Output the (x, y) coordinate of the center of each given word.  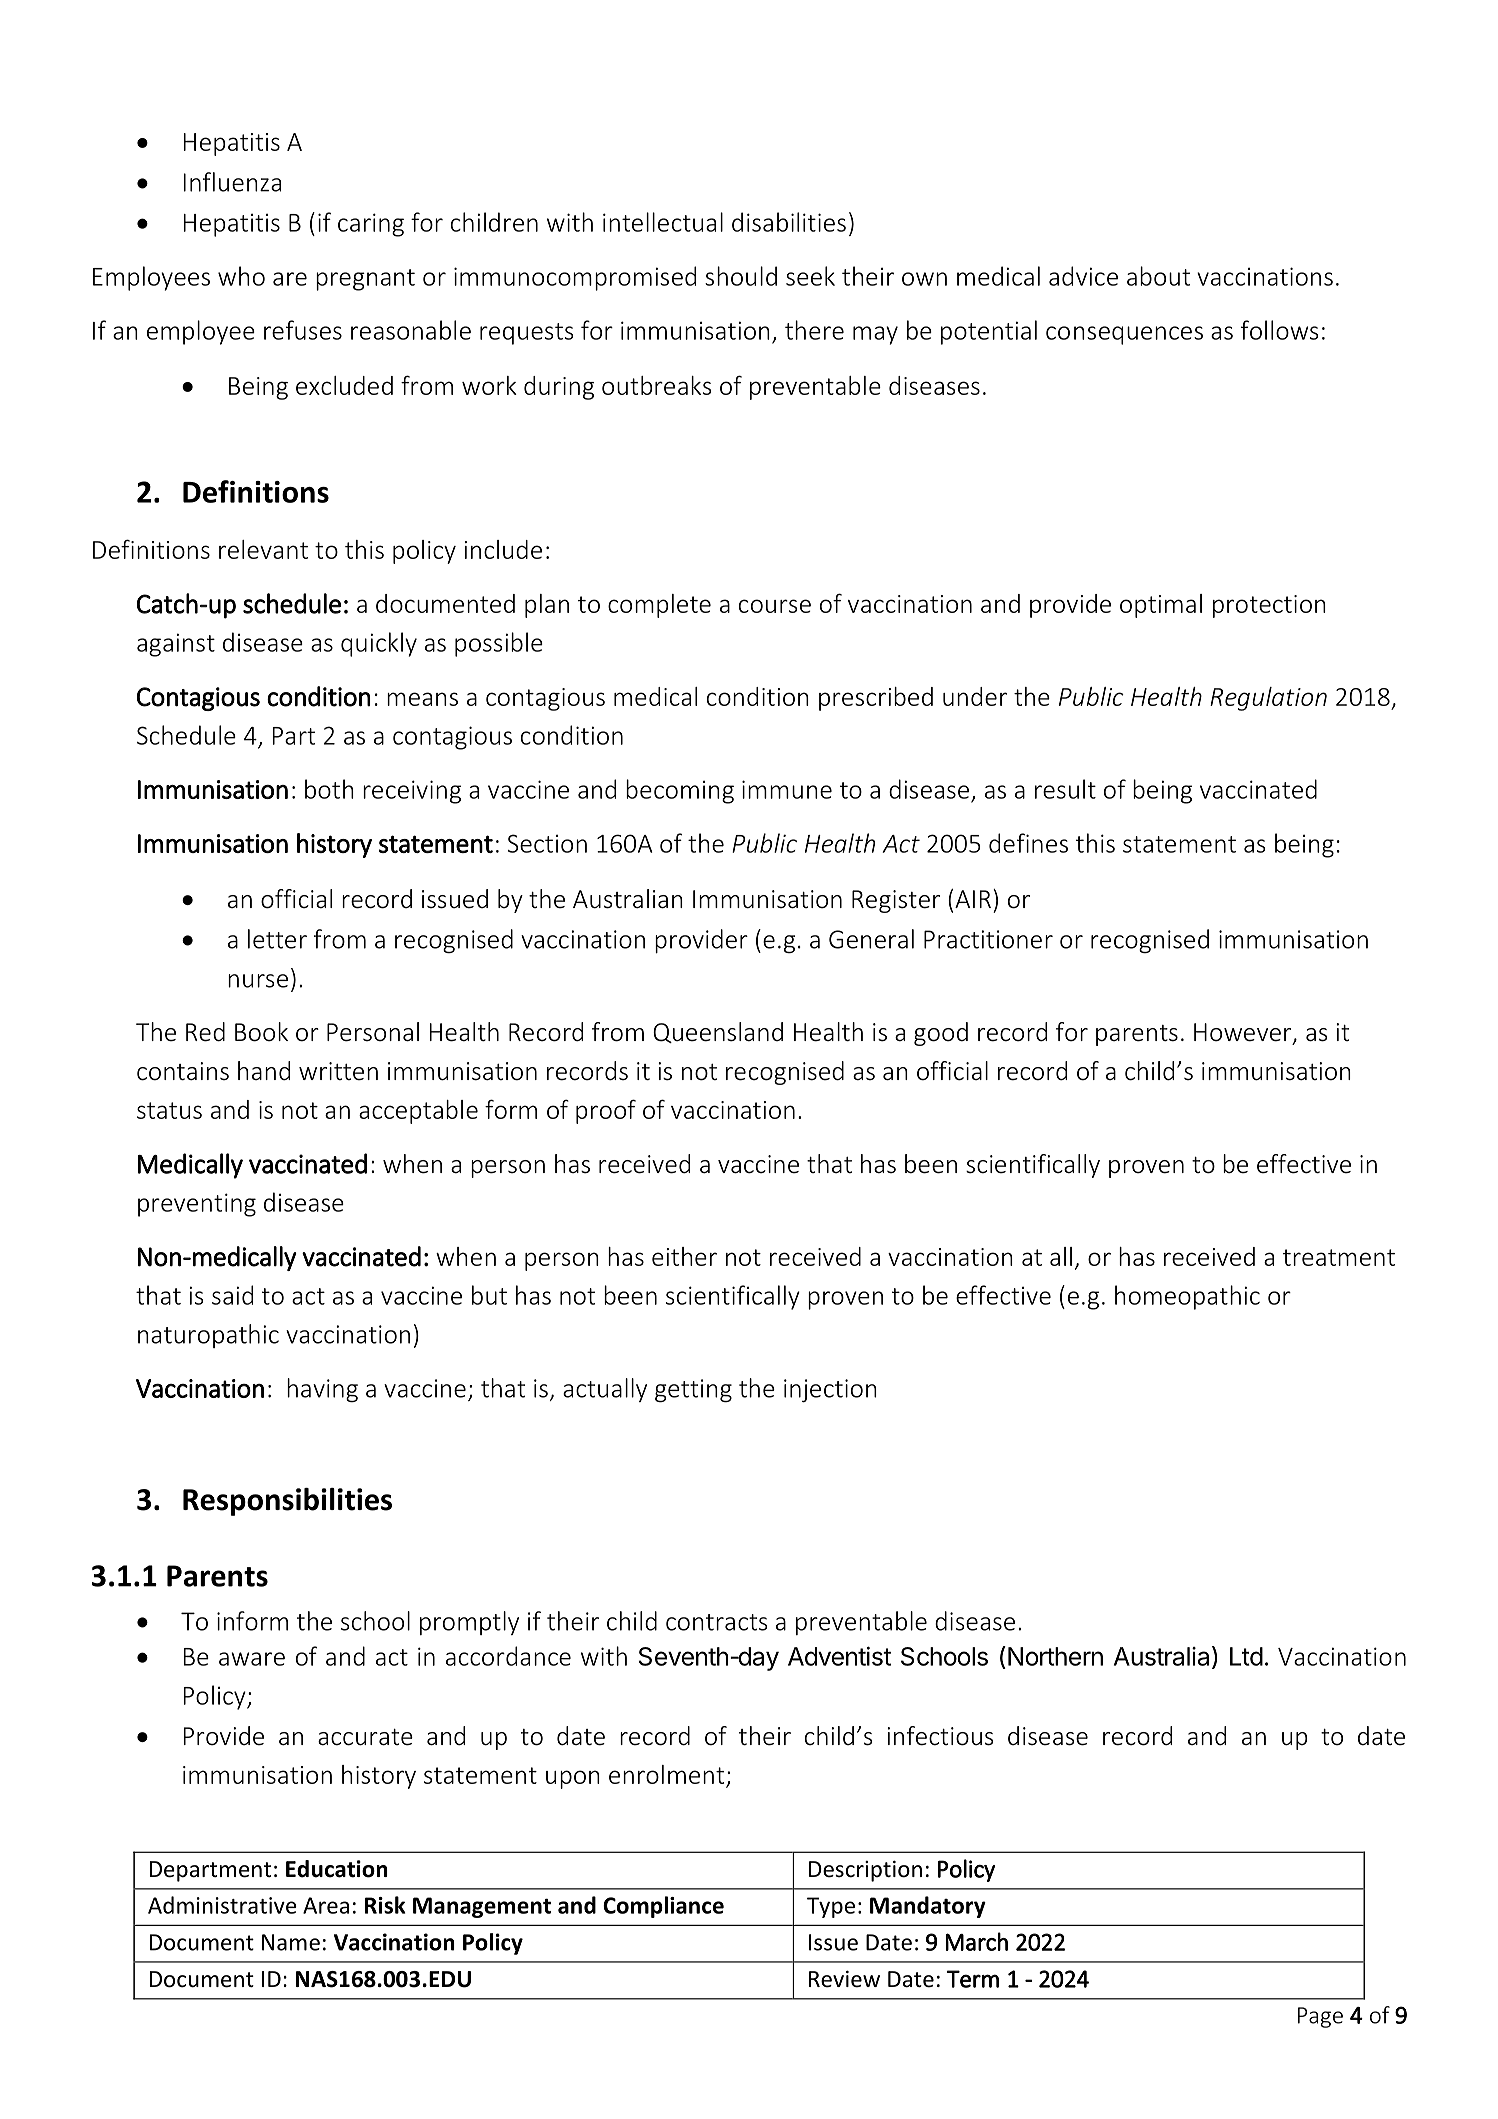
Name (291, 1942)
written (338, 1071)
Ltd (1246, 1656)
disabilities (789, 222)
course (775, 606)
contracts (717, 1622)
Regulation (1268, 699)
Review (844, 1979)
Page (1320, 2017)
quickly (379, 644)
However (1244, 1033)
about (1158, 276)
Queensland (718, 1032)
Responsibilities (287, 1502)
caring (371, 225)
